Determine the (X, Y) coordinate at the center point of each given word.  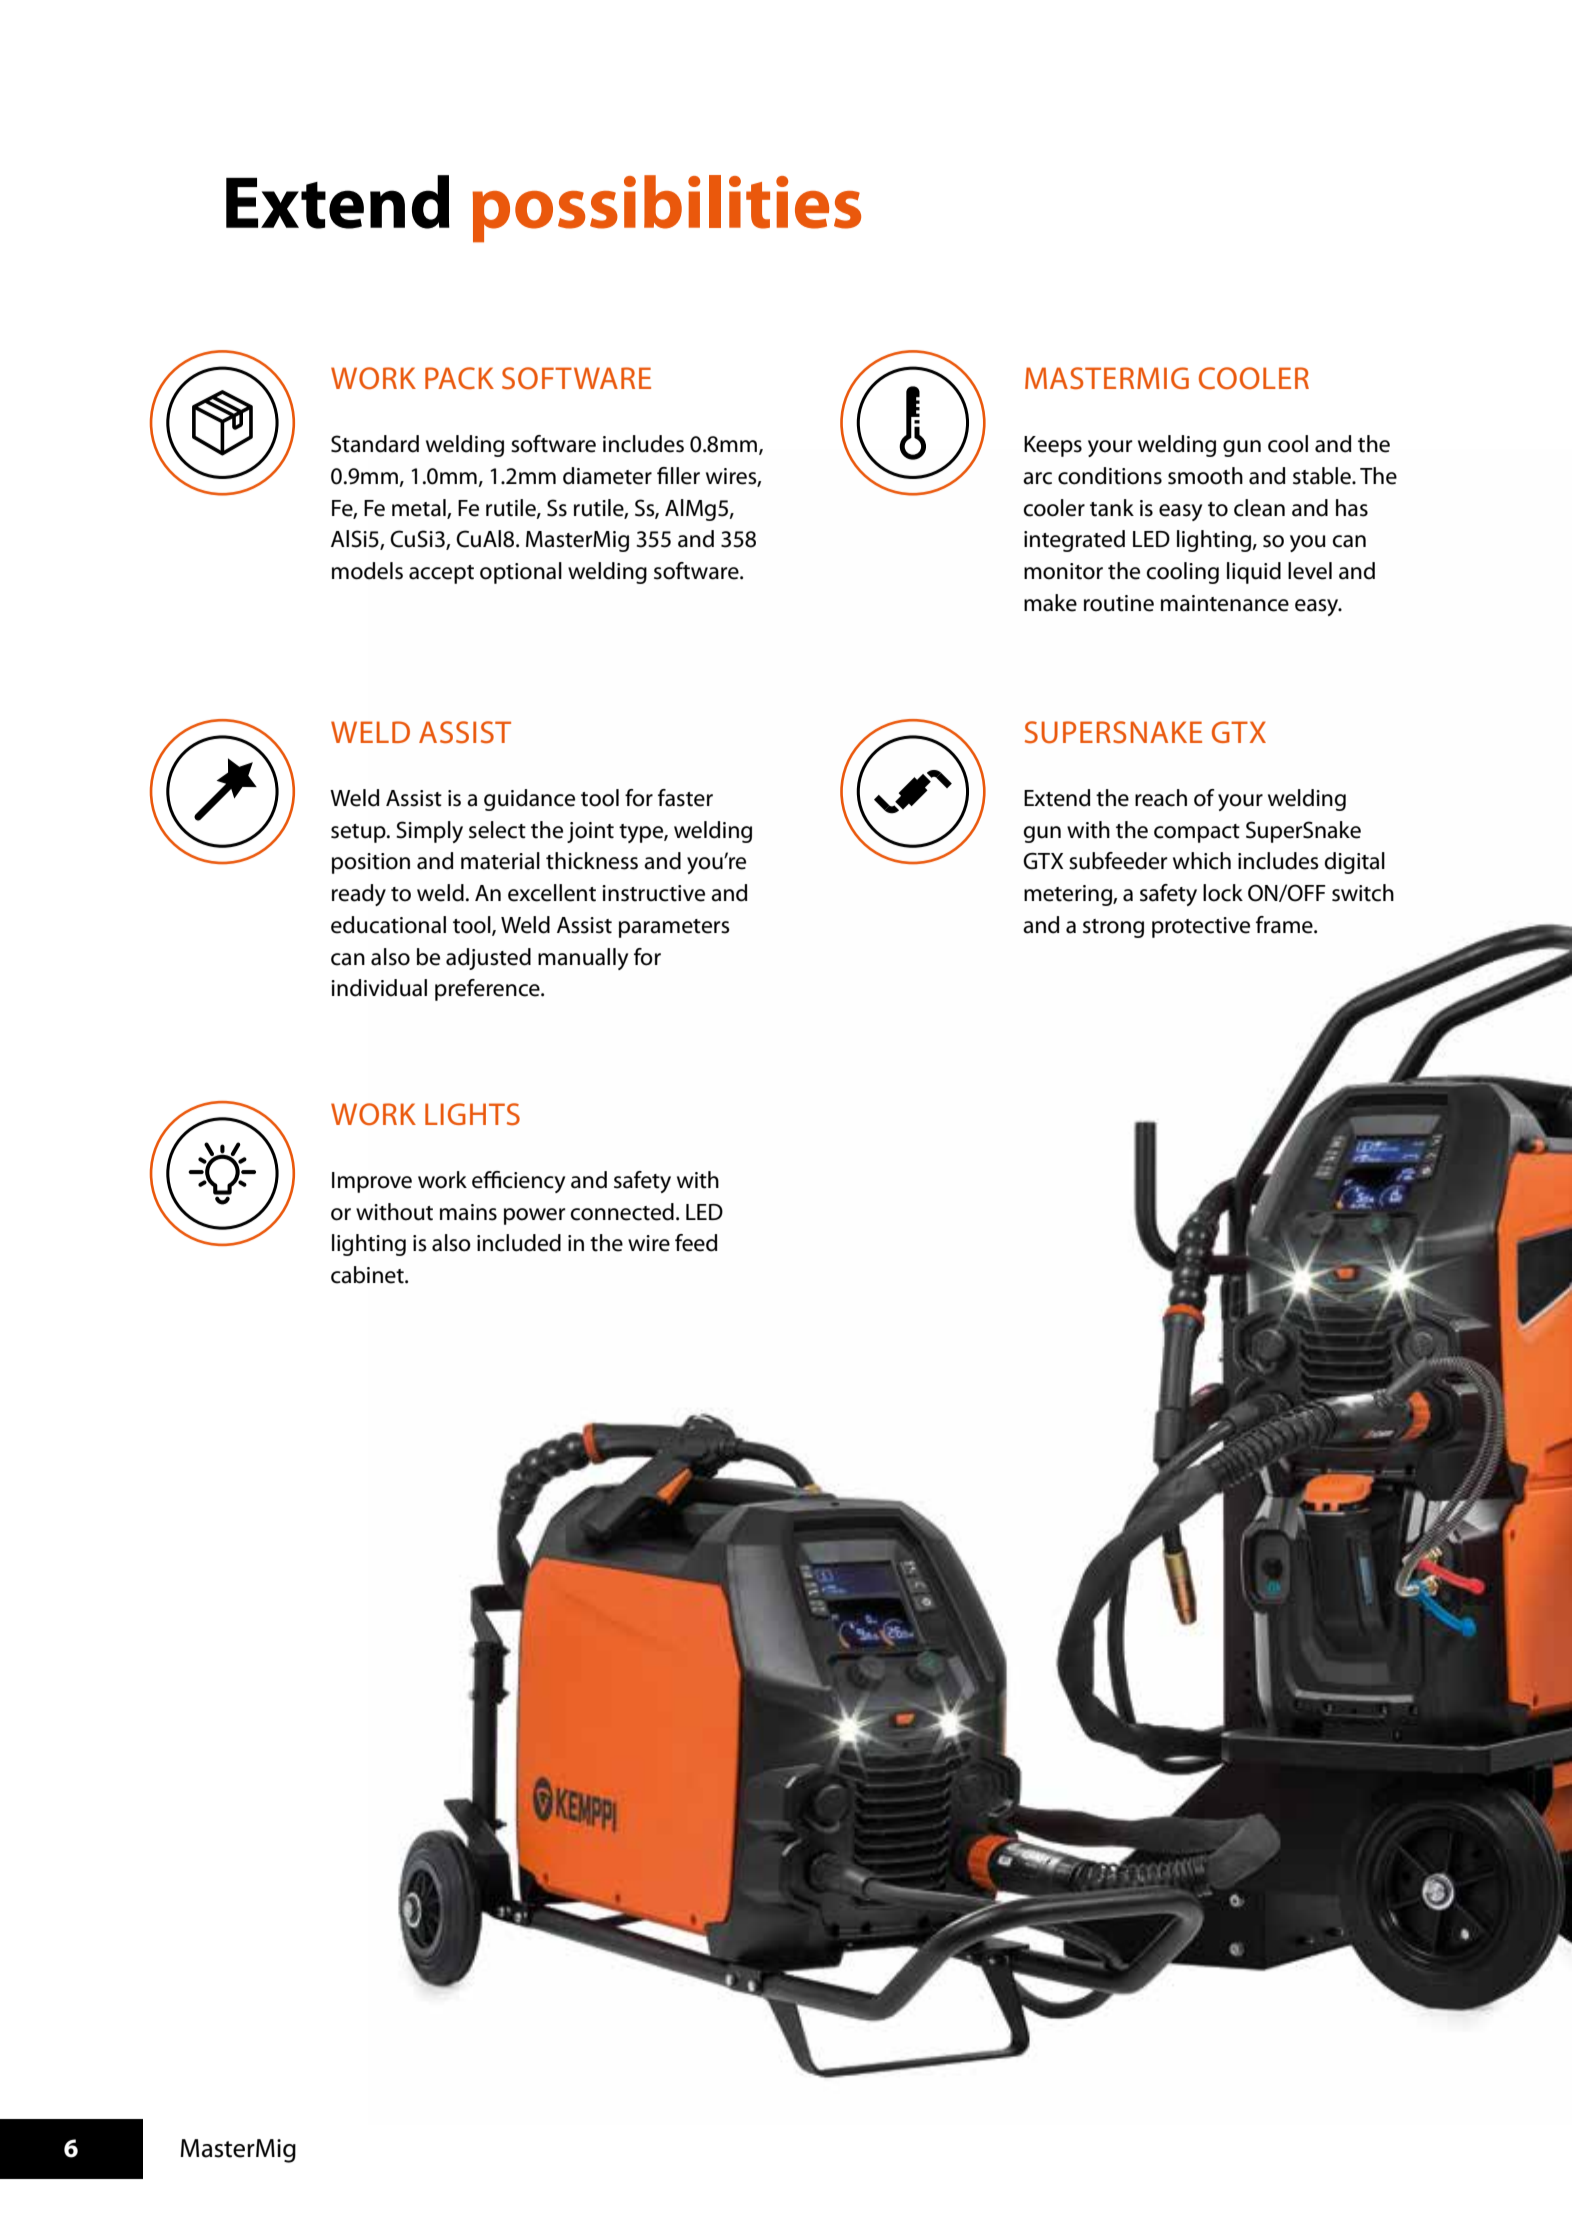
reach (1161, 798)
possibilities (667, 209)
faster (685, 798)
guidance (529, 800)
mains (468, 1212)
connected (622, 1212)
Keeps (1053, 446)
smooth (1205, 476)
